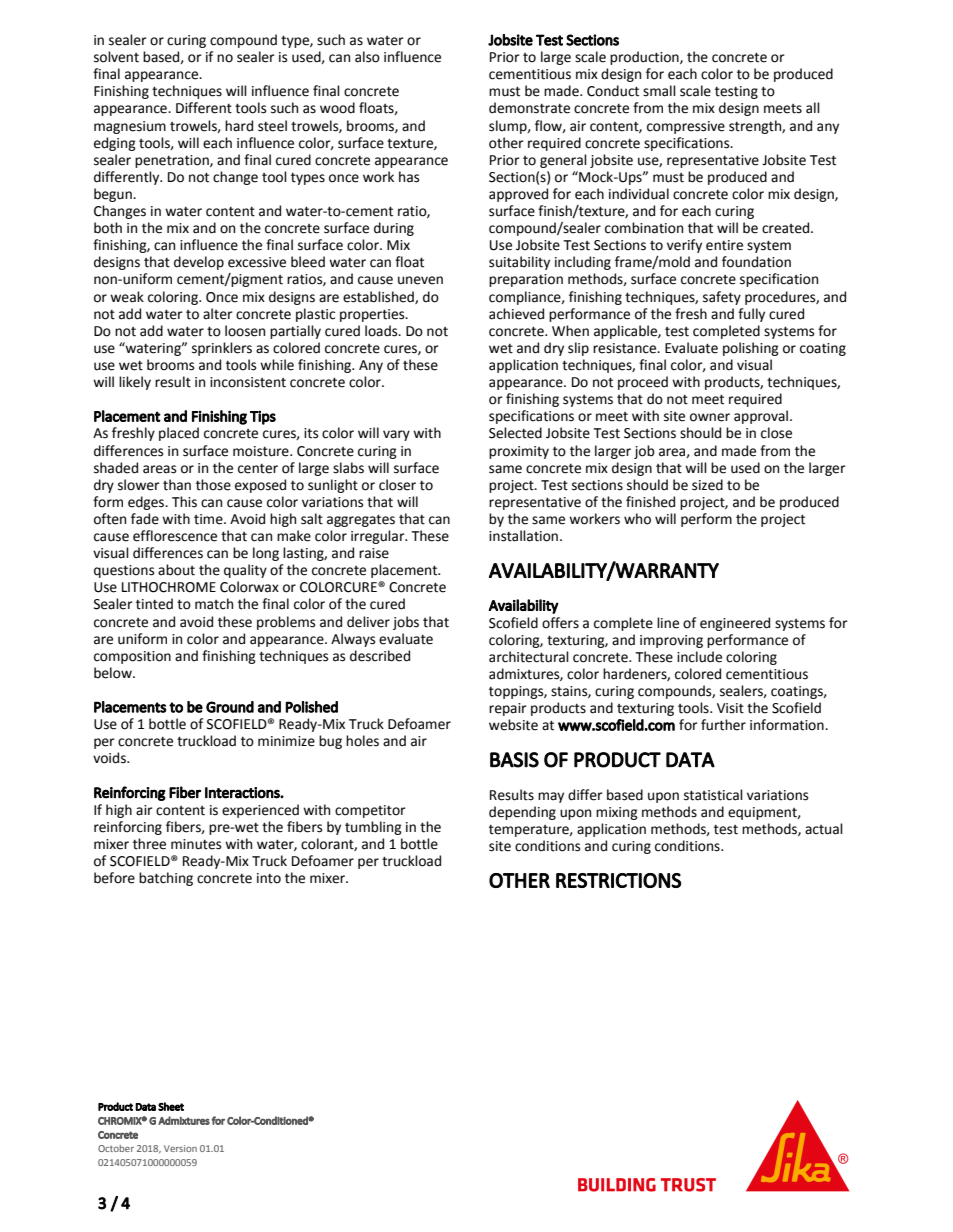  Describe the element at coordinates (516, 314) in the image. I see `achieved` at that location.
